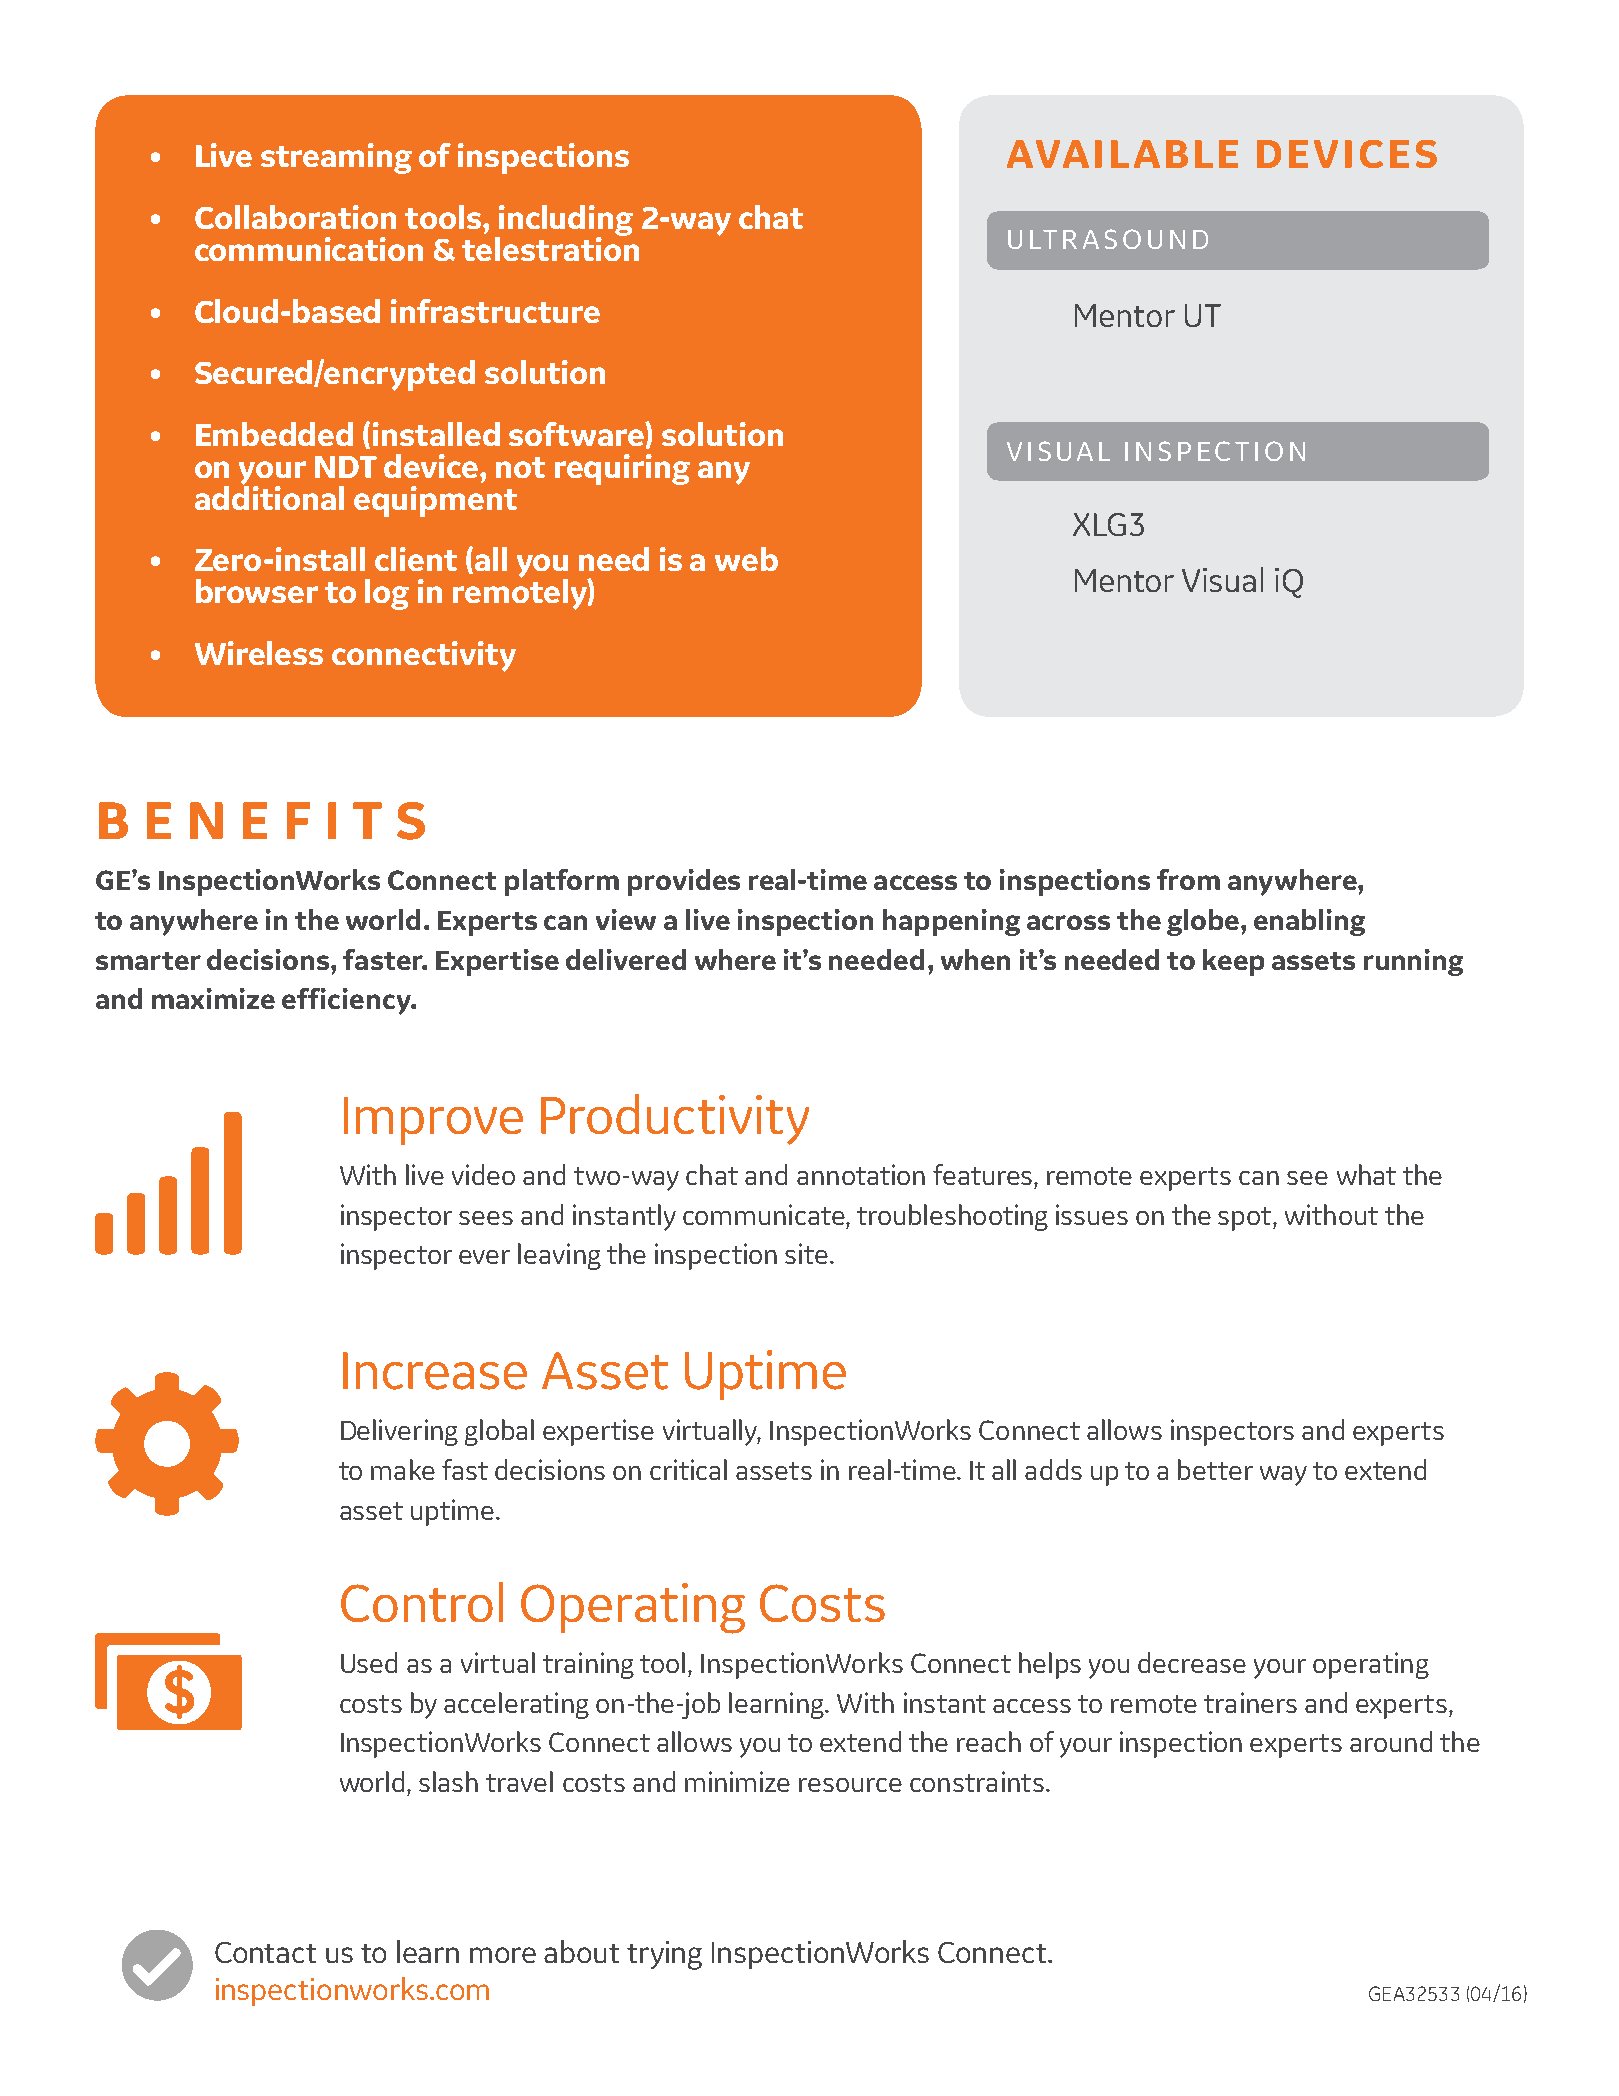  What do you see at coordinates (1233, 962) in the document?
I see `keep` at bounding box center [1233, 962].
